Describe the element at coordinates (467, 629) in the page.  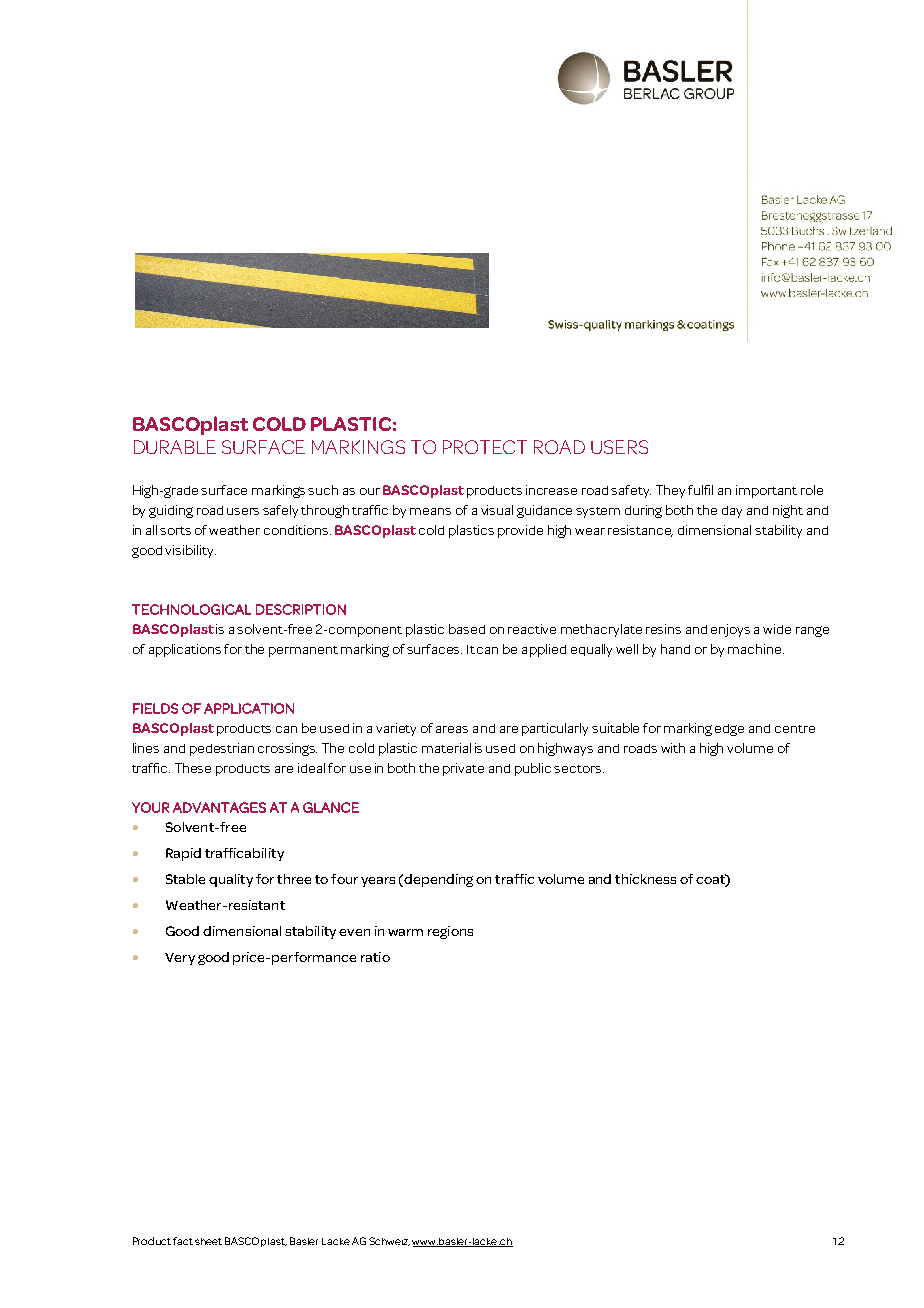
I see `based` at that location.
